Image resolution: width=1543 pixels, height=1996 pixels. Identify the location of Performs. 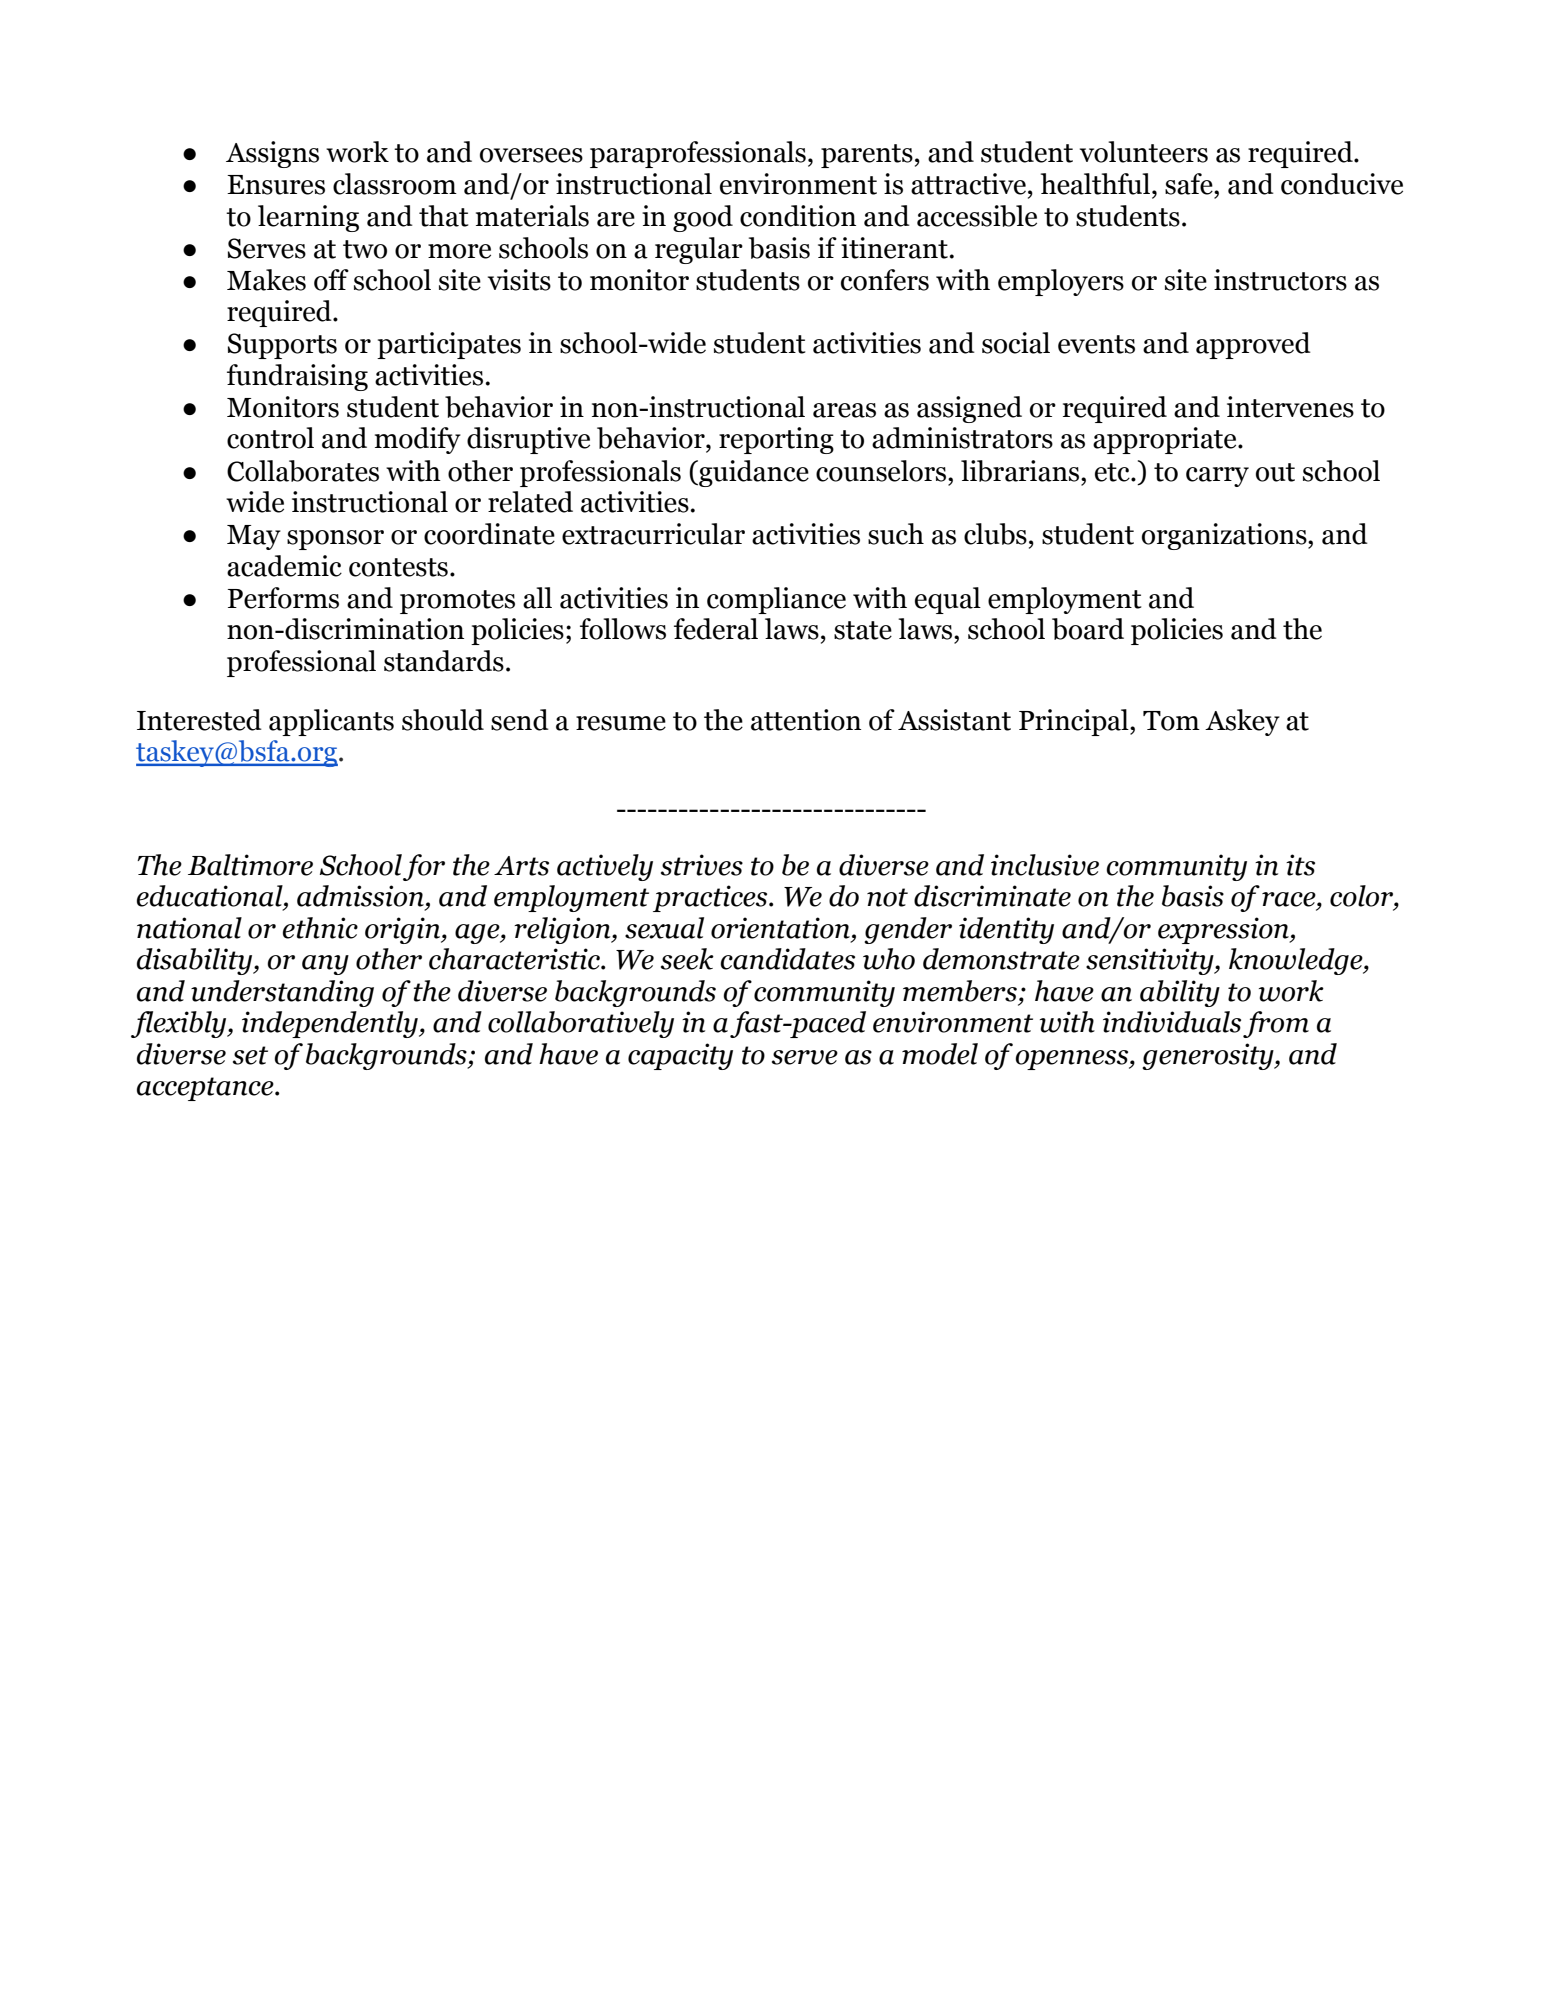
(283, 598).
